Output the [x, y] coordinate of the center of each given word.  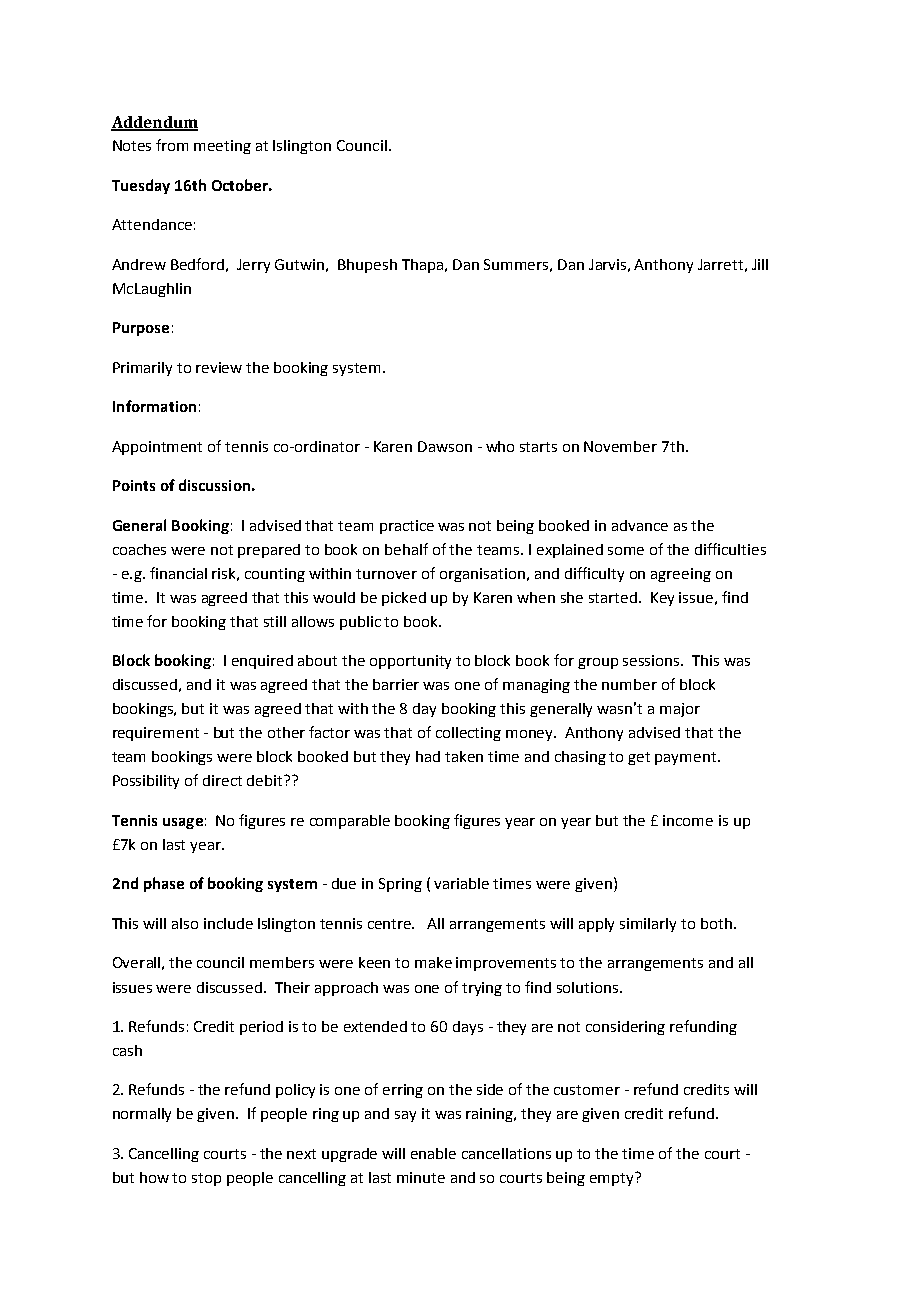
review [219, 367]
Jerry [253, 266]
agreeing [681, 575]
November [620, 446]
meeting [222, 147]
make [433, 962]
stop [206, 1179]
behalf [406, 549]
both [716, 923]
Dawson [445, 446]
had [428, 756]
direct [222, 780]
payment [687, 758]
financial [178, 573]
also [185, 923]
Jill [760, 264]
